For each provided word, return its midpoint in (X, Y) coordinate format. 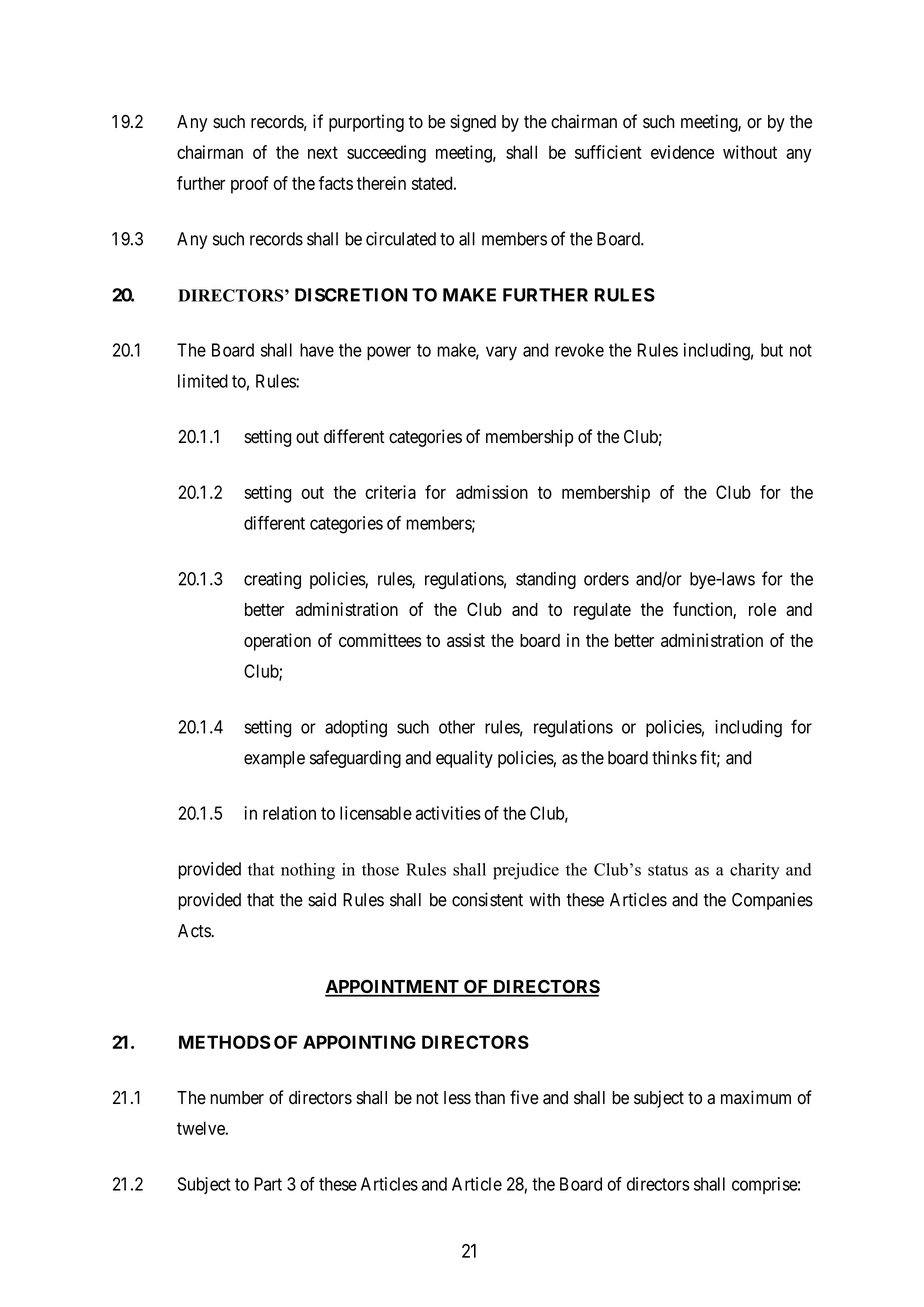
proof (250, 185)
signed (473, 123)
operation (277, 642)
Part (268, 1184)
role (762, 609)
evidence (682, 152)
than (490, 1098)
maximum (756, 1097)
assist (466, 640)
